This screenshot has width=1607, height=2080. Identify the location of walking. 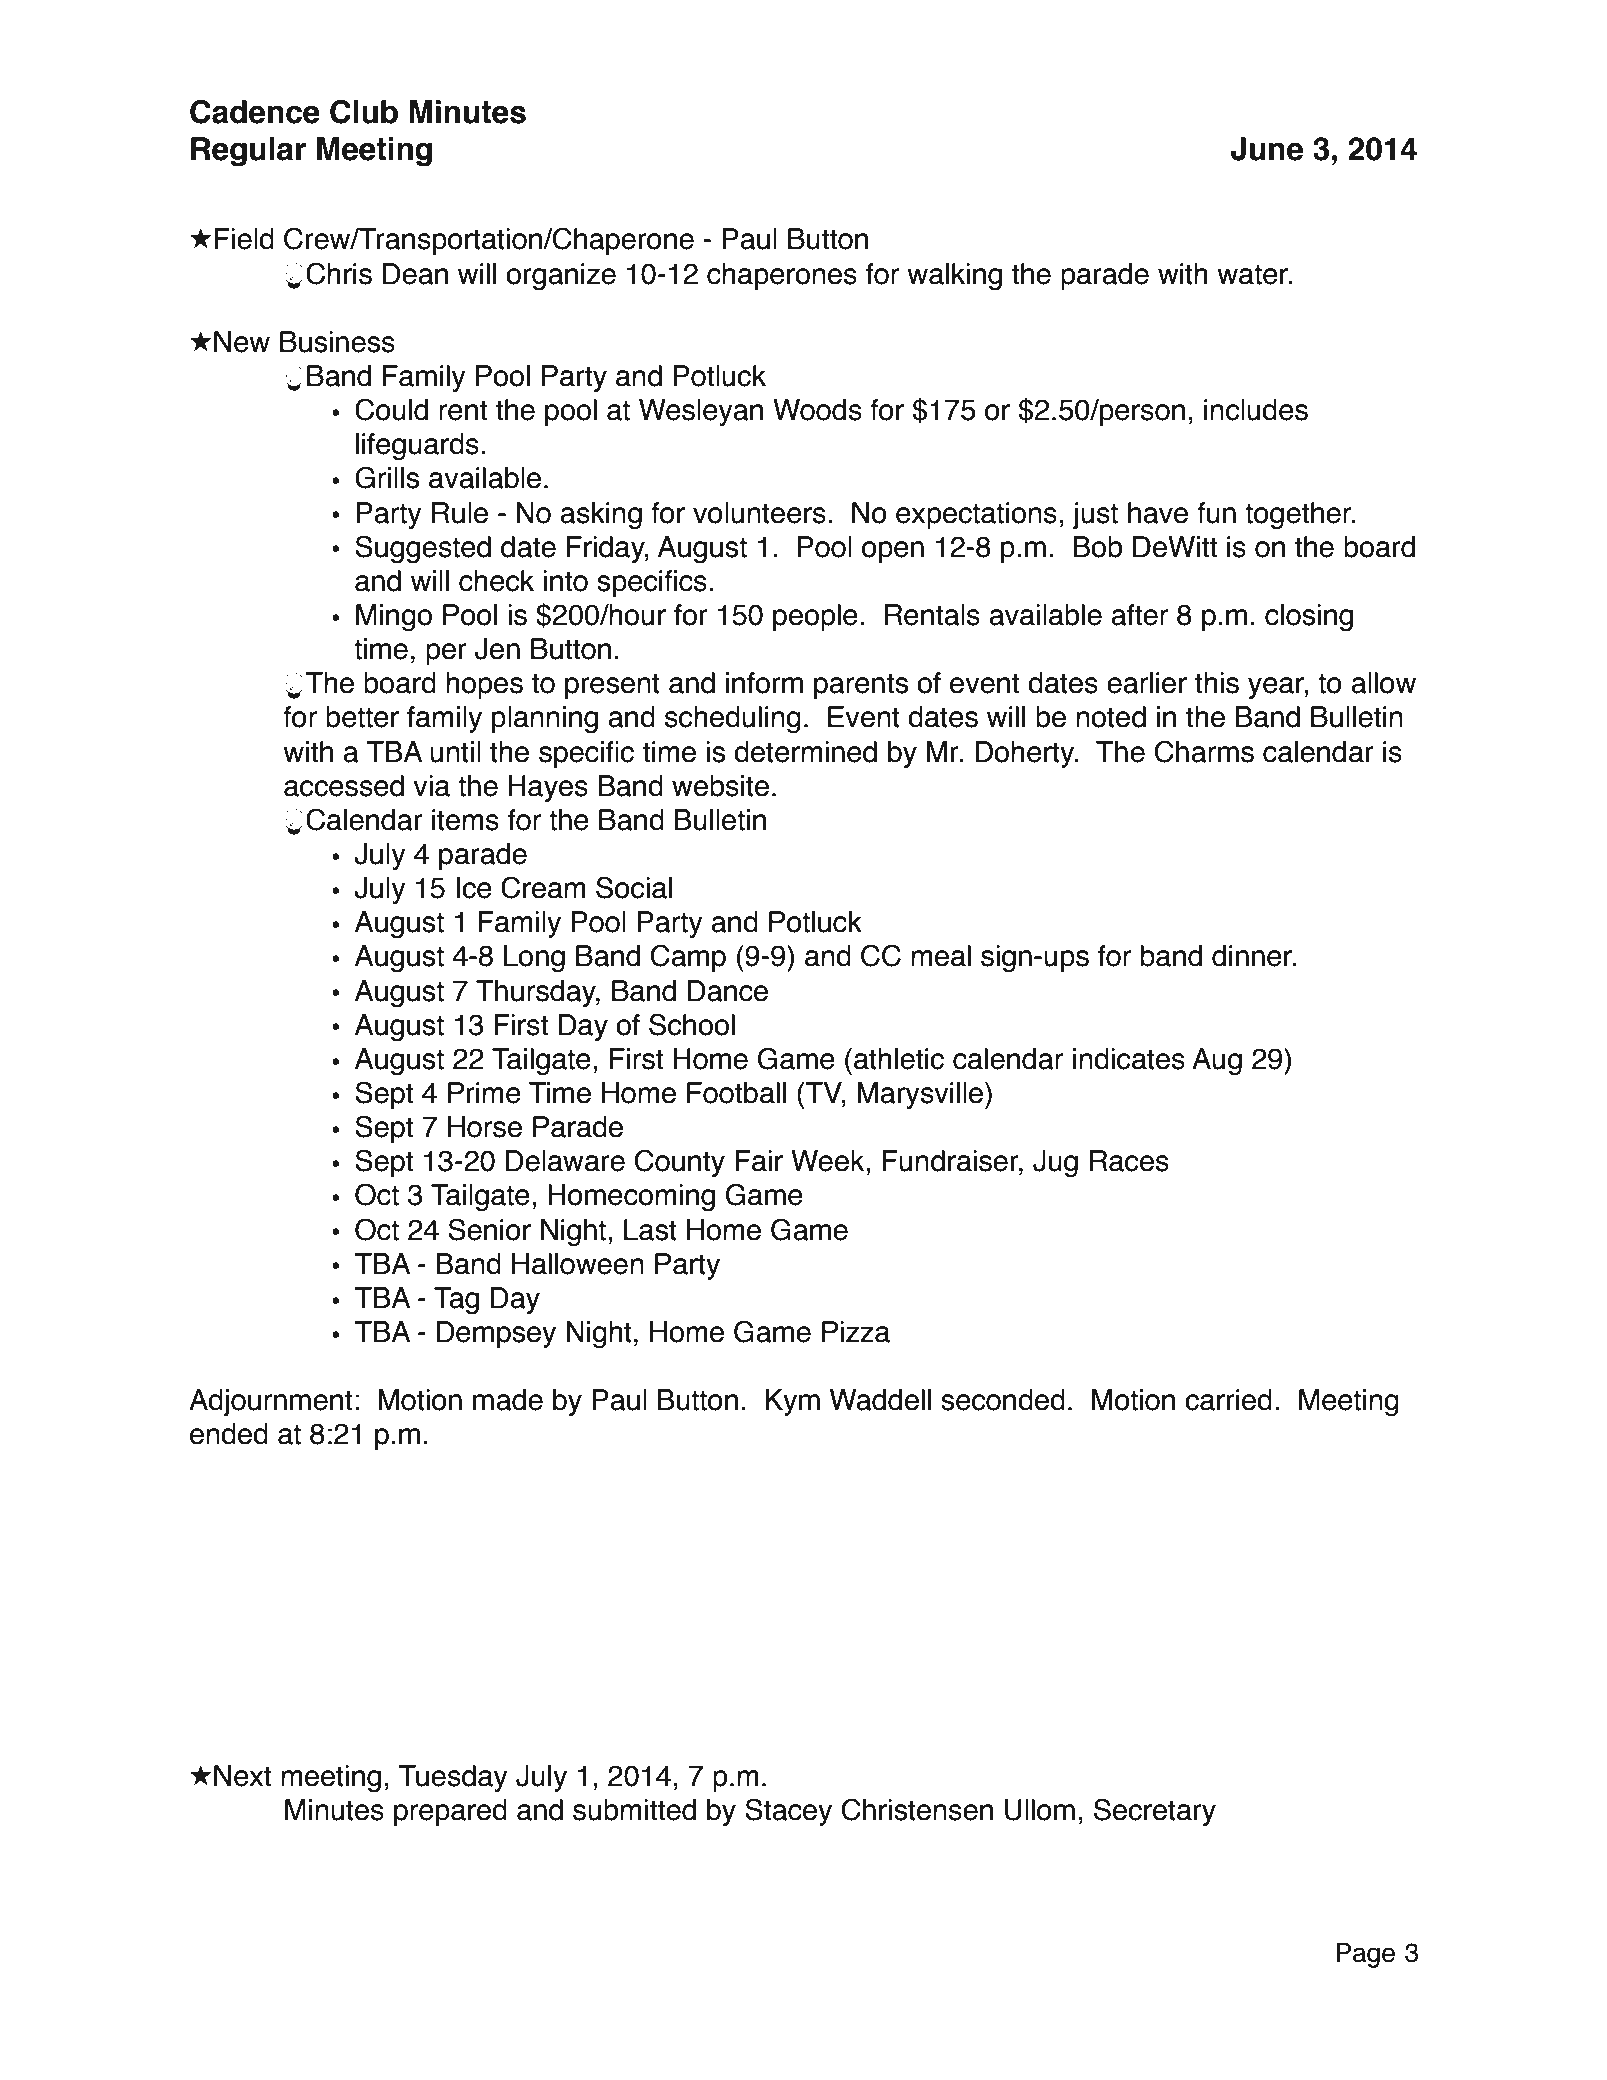
(954, 277).
